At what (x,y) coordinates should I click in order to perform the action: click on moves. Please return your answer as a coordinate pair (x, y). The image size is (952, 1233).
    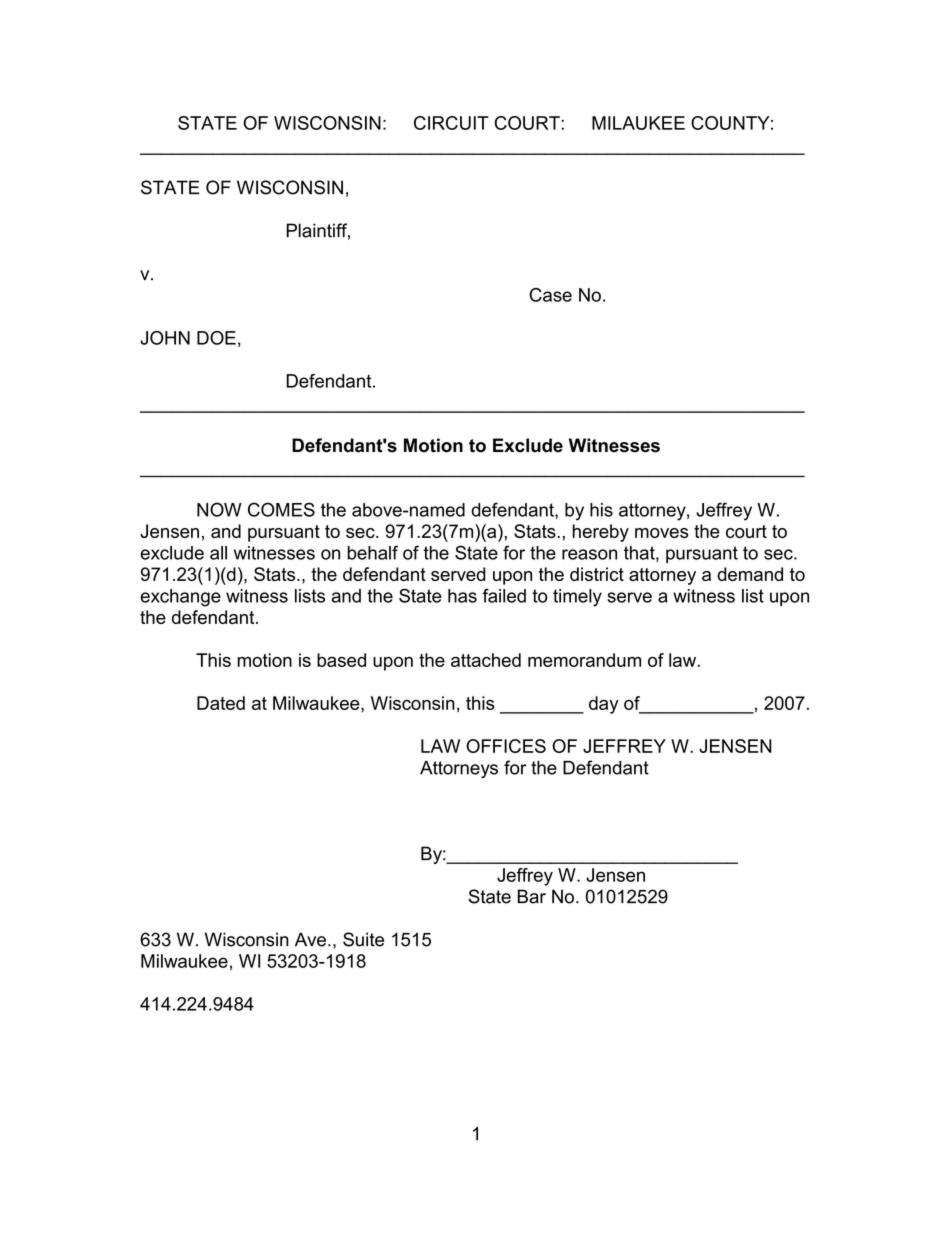
    Looking at the image, I should click on (661, 533).
